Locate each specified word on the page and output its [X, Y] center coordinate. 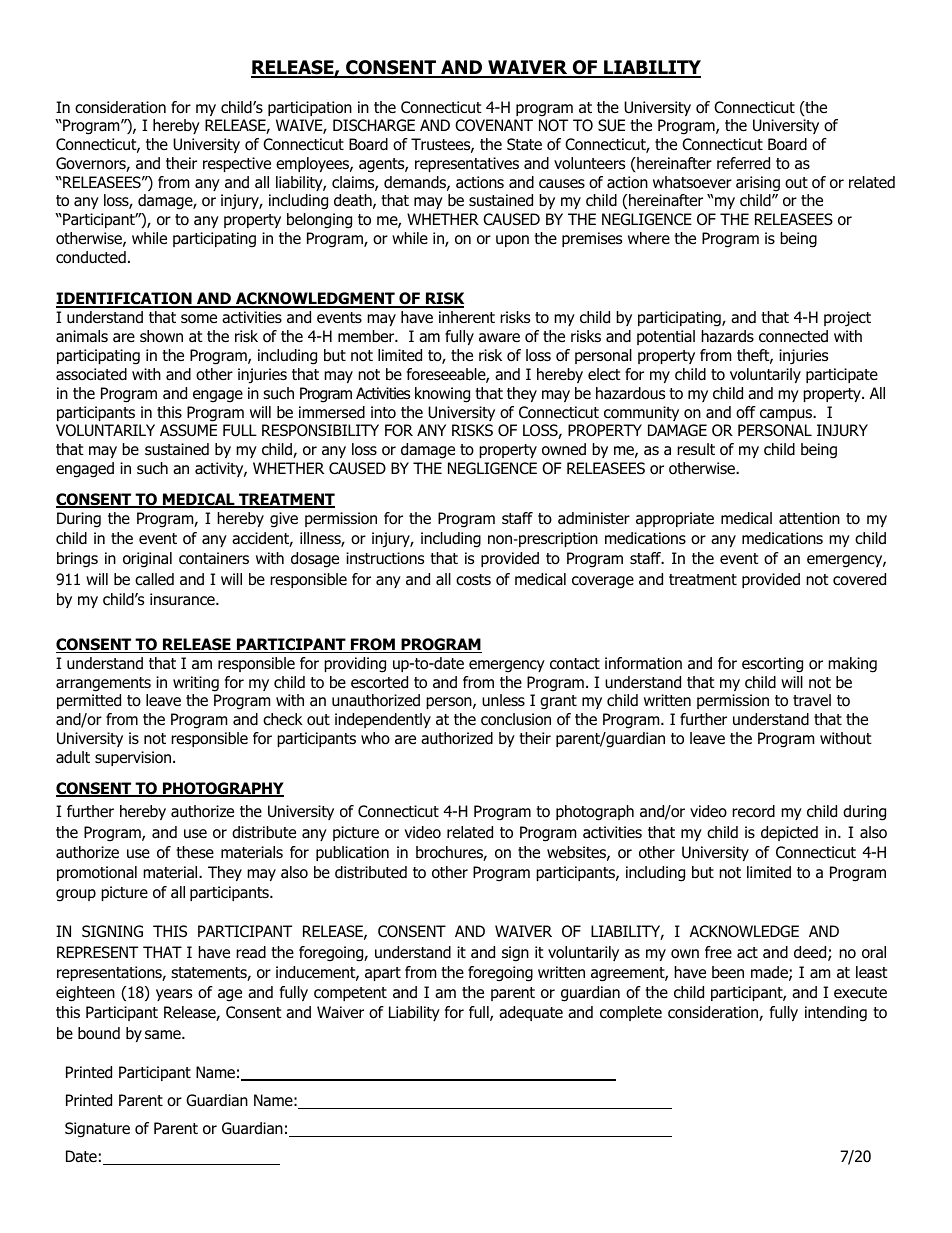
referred [743, 163]
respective [237, 164]
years [174, 995]
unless [503, 700]
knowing [442, 395]
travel [812, 700]
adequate [531, 1013]
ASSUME [188, 430]
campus [787, 415]
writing [196, 684]
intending [836, 1014]
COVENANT [494, 125]
